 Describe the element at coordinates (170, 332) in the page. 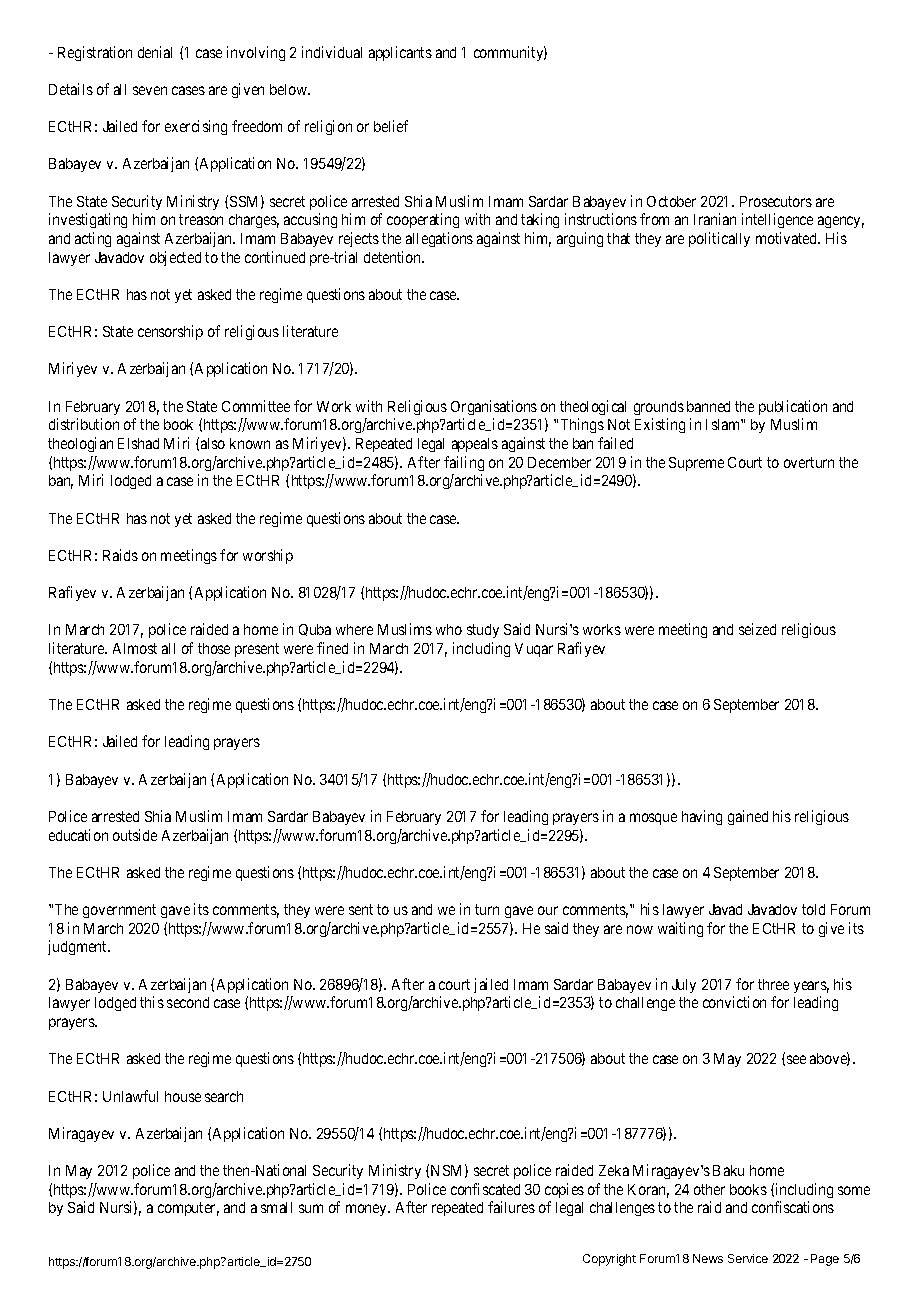

I see `censorship` at that location.
